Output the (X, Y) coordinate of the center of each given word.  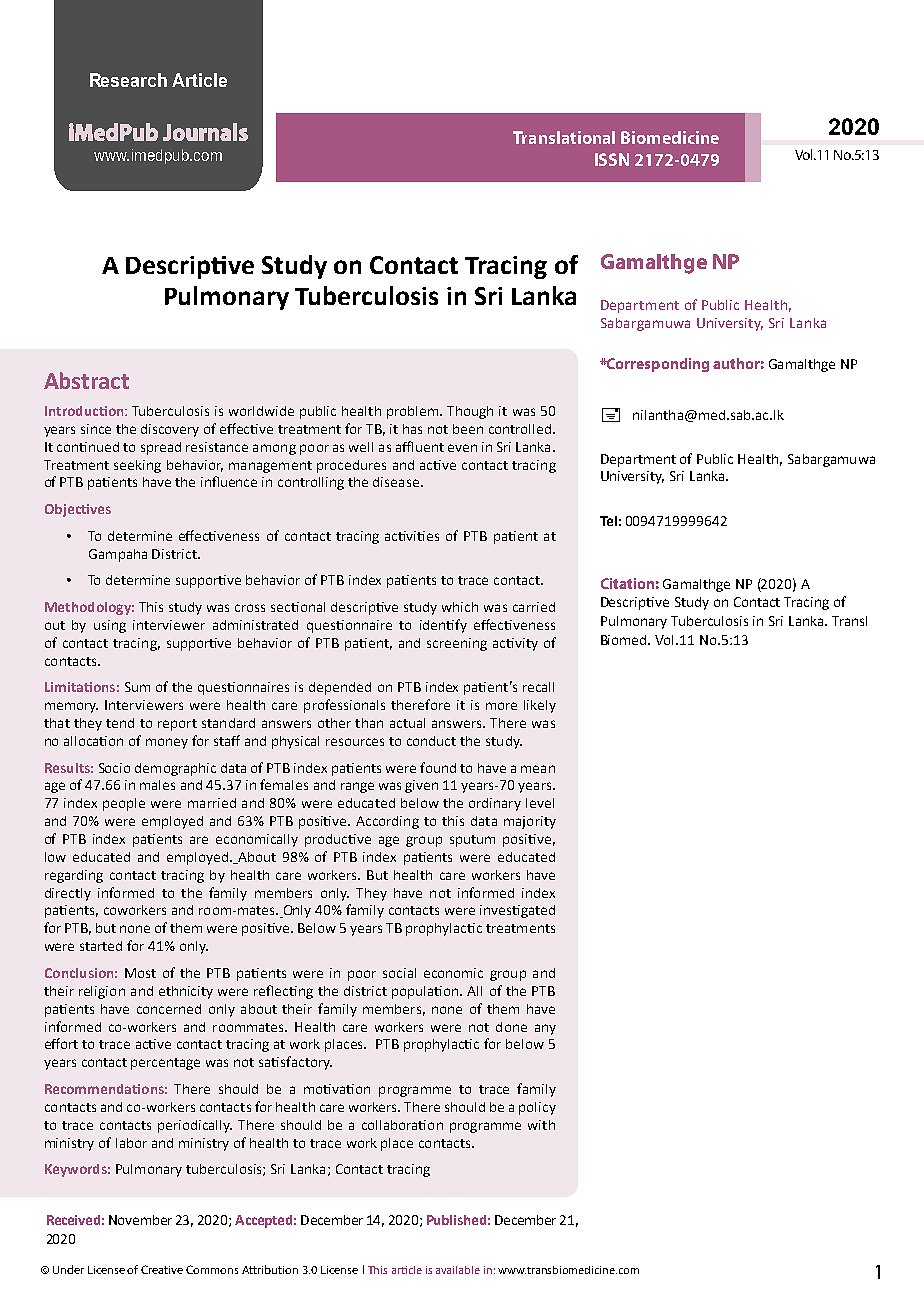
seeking (137, 466)
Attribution (270, 1269)
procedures (351, 466)
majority (530, 822)
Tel (608, 521)
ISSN (612, 159)
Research (128, 80)
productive (338, 840)
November (140, 1220)
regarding (74, 876)
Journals (205, 132)
